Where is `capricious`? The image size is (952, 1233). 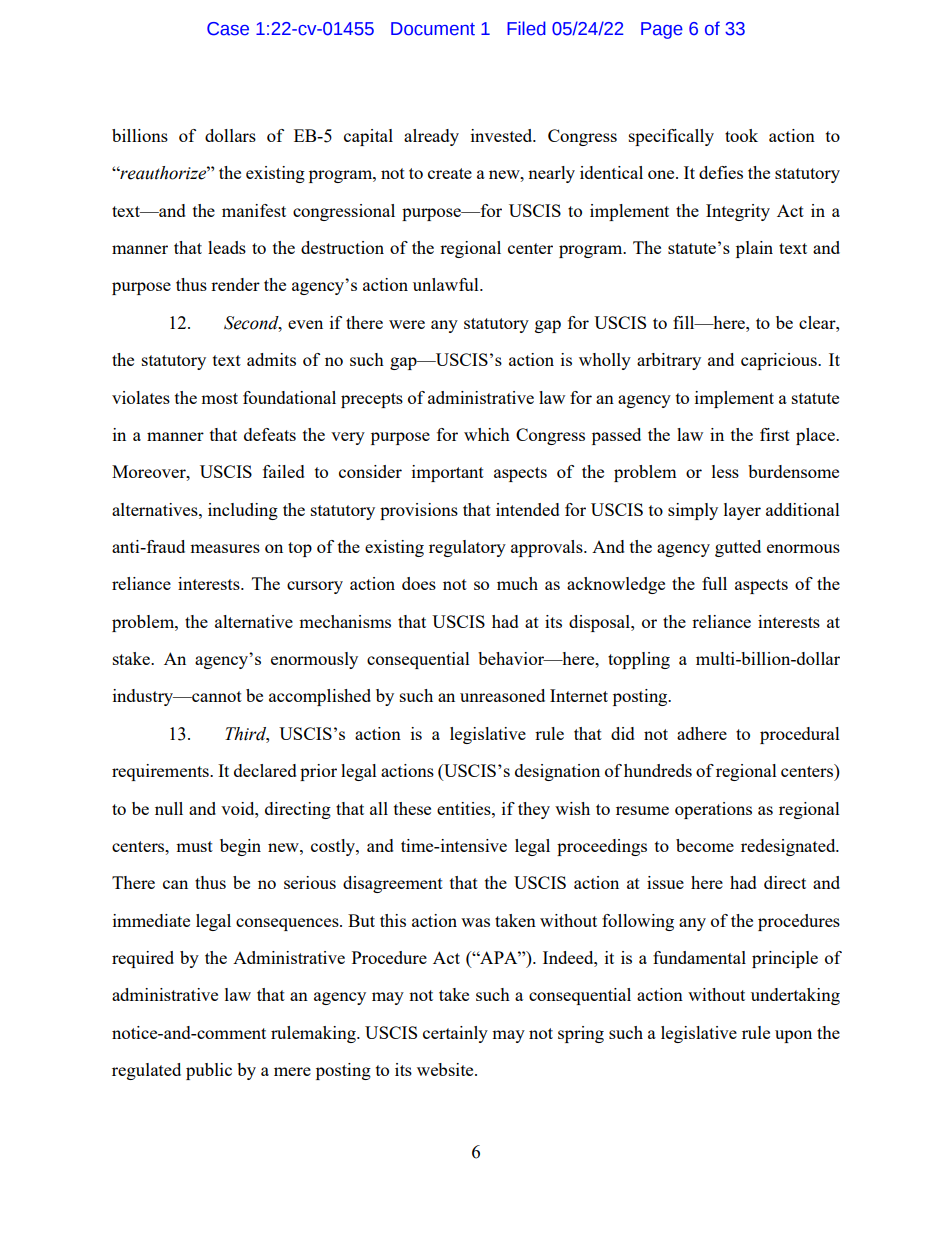
capricious is located at coordinates (780, 361).
